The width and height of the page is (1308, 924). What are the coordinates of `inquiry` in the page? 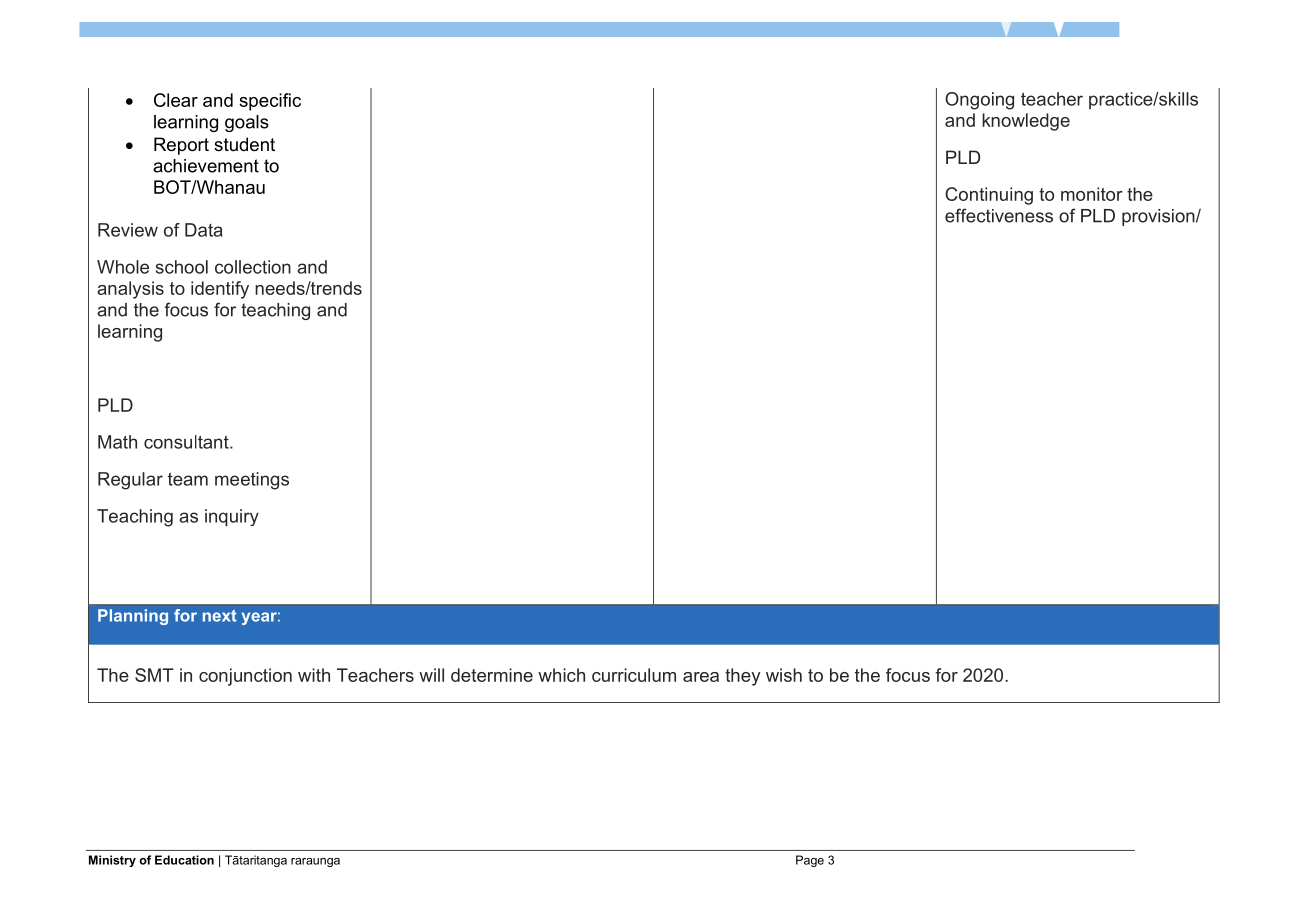 It's located at (232, 517).
